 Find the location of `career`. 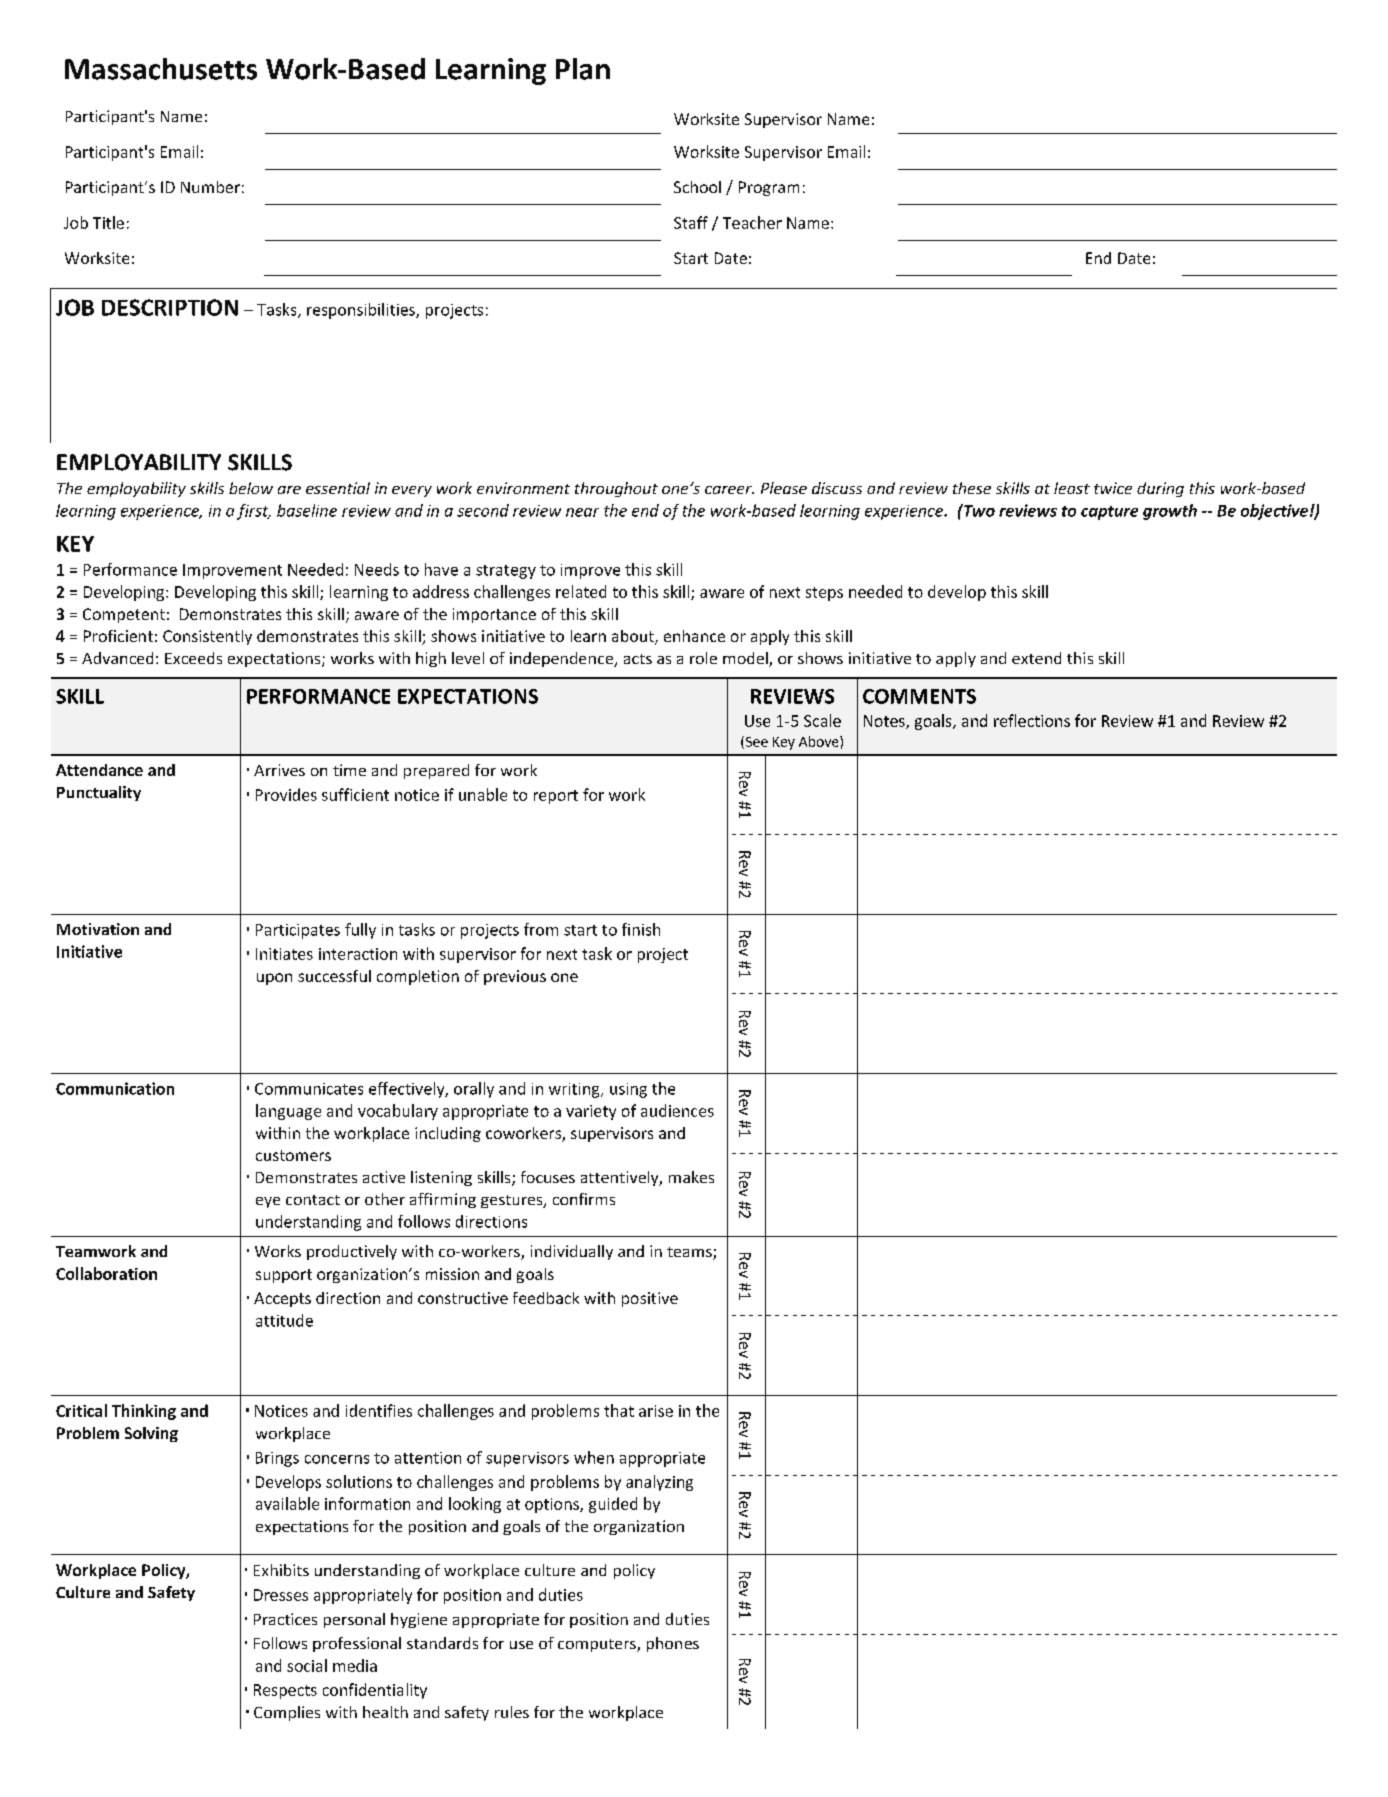

career is located at coordinates (729, 490).
